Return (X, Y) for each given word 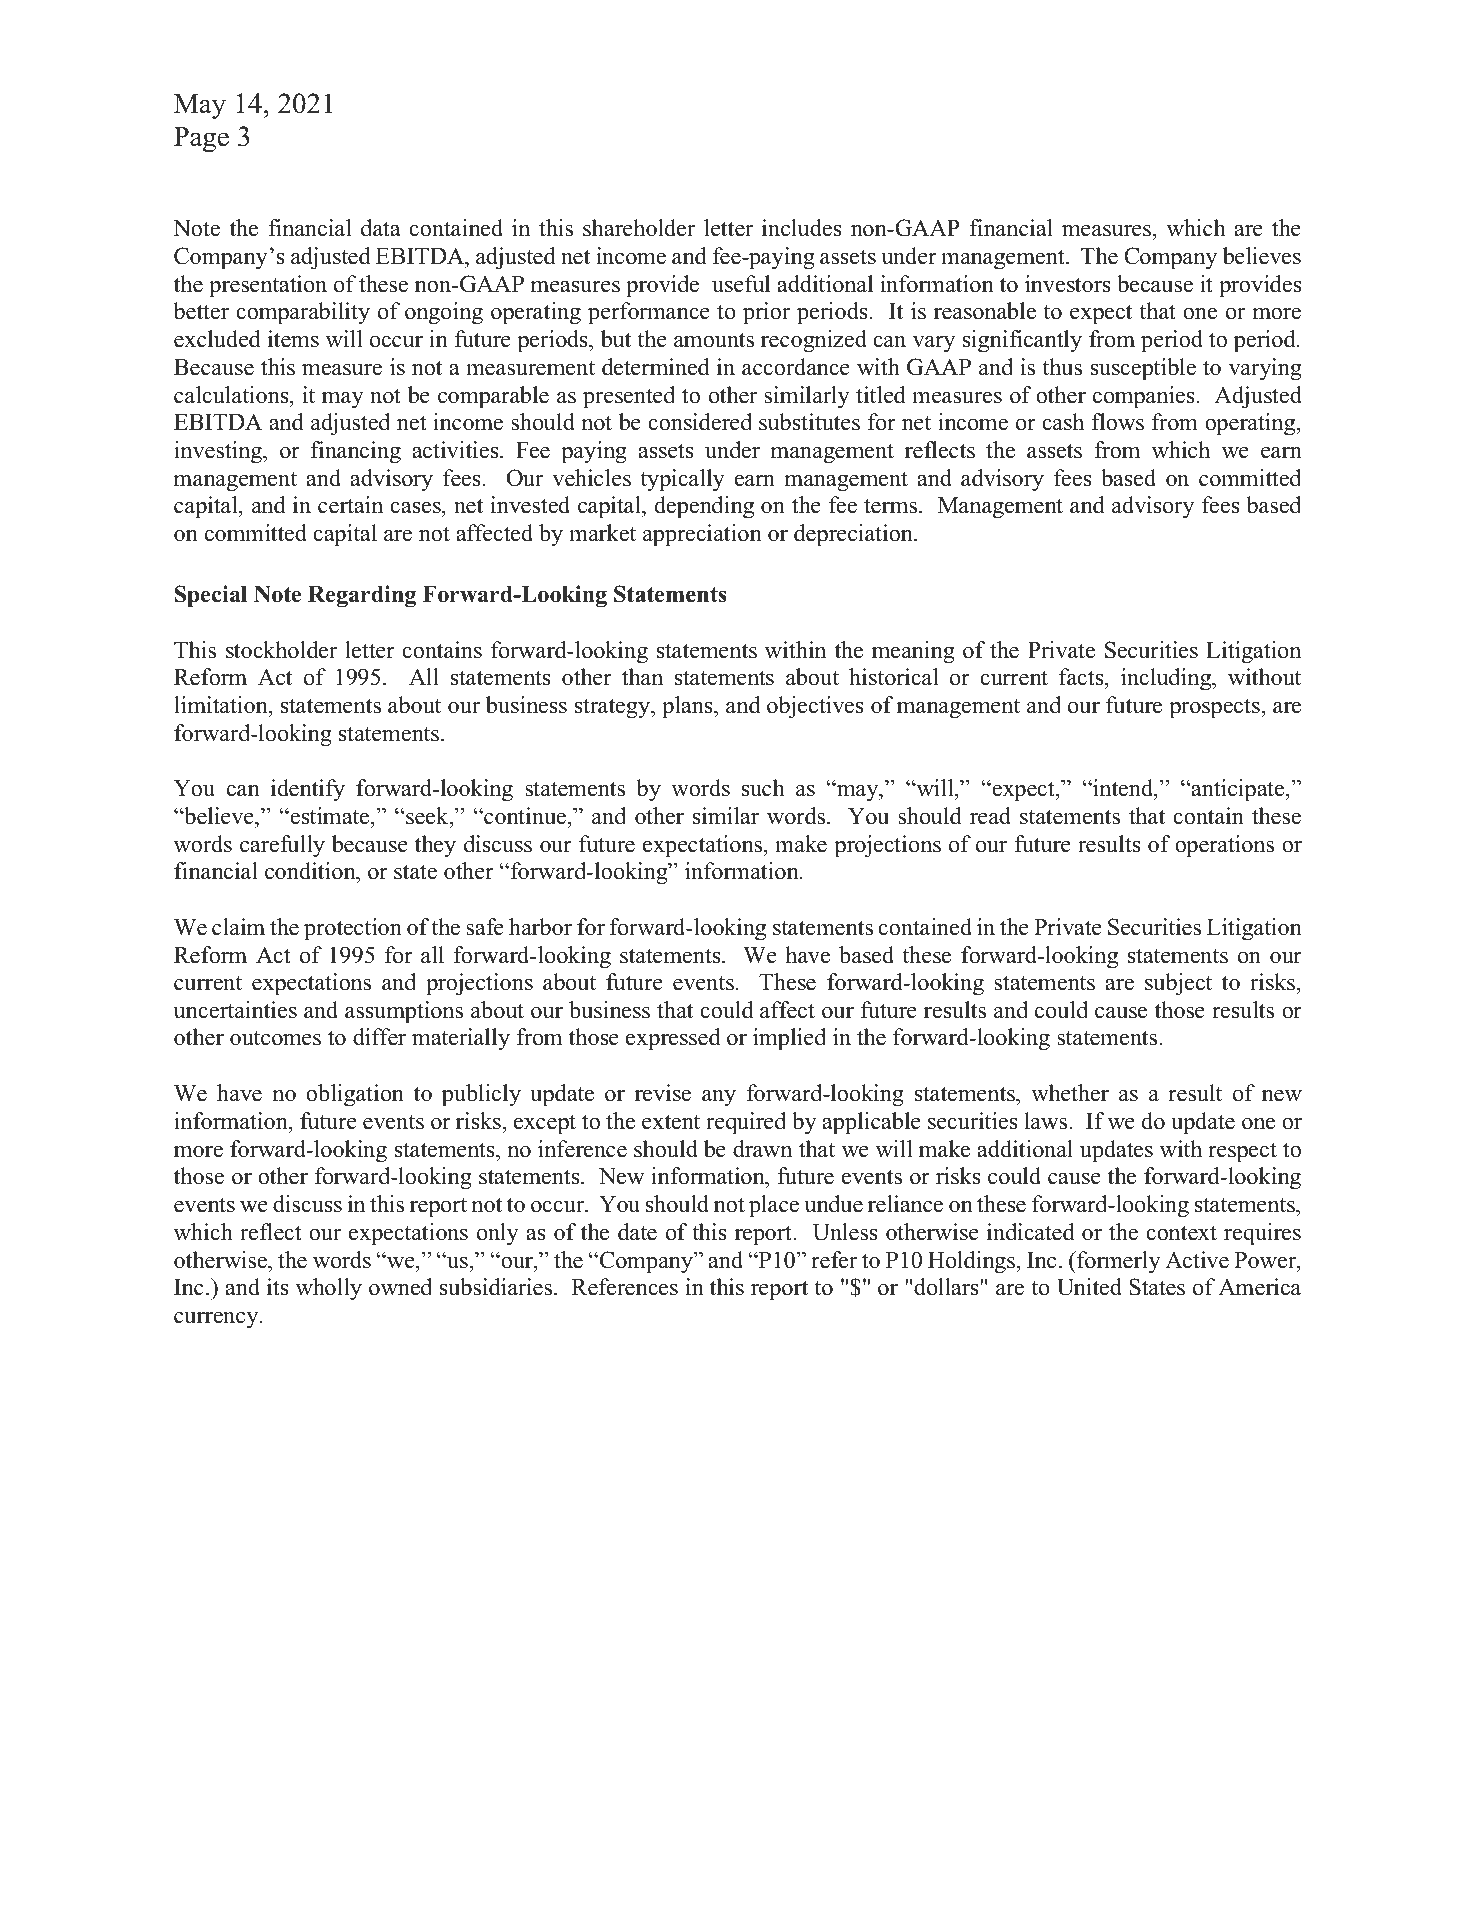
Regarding (362, 596)
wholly (329, 1289)
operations (1224, 846)
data (381, 228)
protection (353, 929)
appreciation (702, 535)
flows (1117, 422)
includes (802, 228)
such (763, 788)
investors (1068, 284)
